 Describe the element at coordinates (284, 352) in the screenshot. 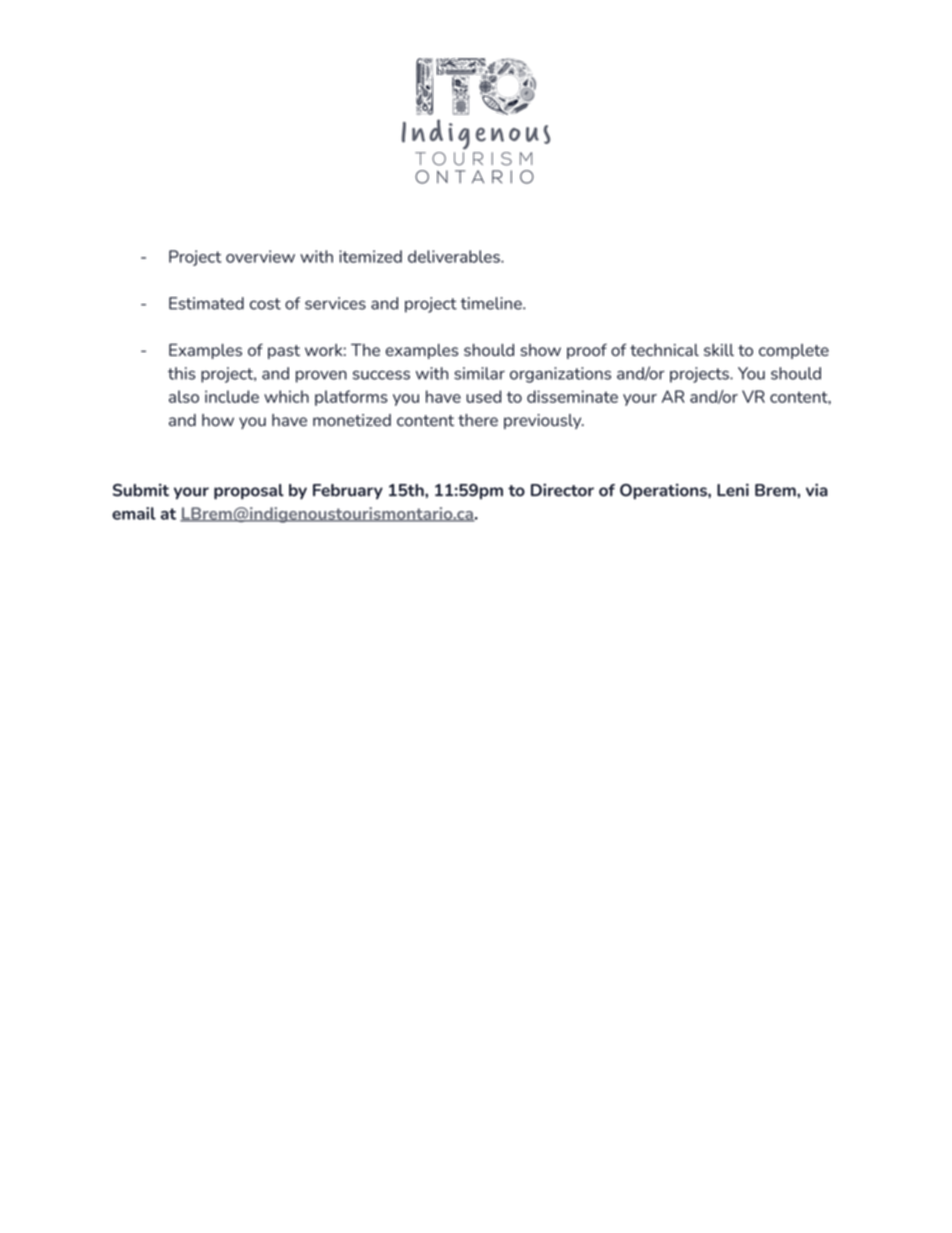

I see `past` at that location.
